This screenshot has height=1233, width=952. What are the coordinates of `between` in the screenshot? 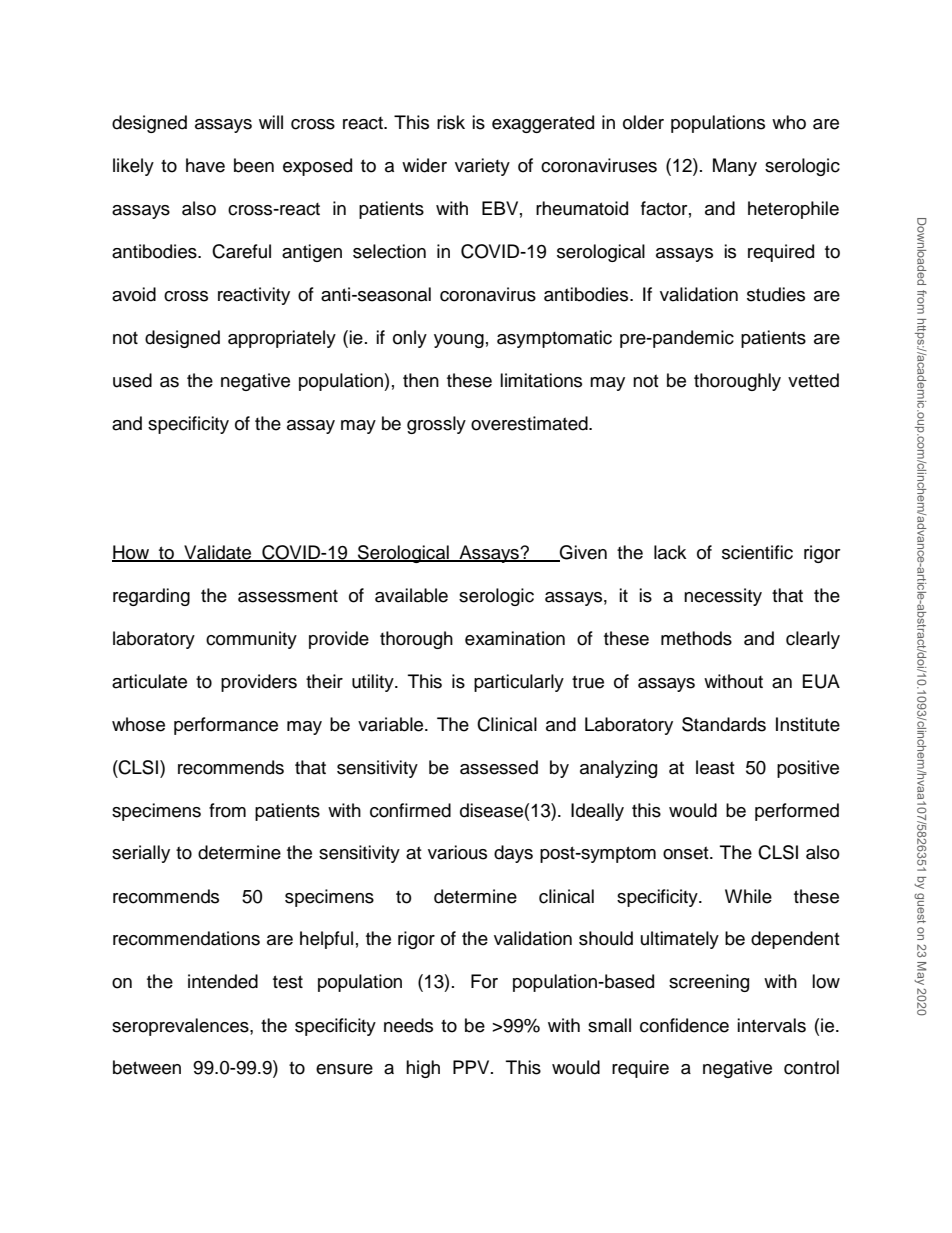 It's located at (147, 1067).
